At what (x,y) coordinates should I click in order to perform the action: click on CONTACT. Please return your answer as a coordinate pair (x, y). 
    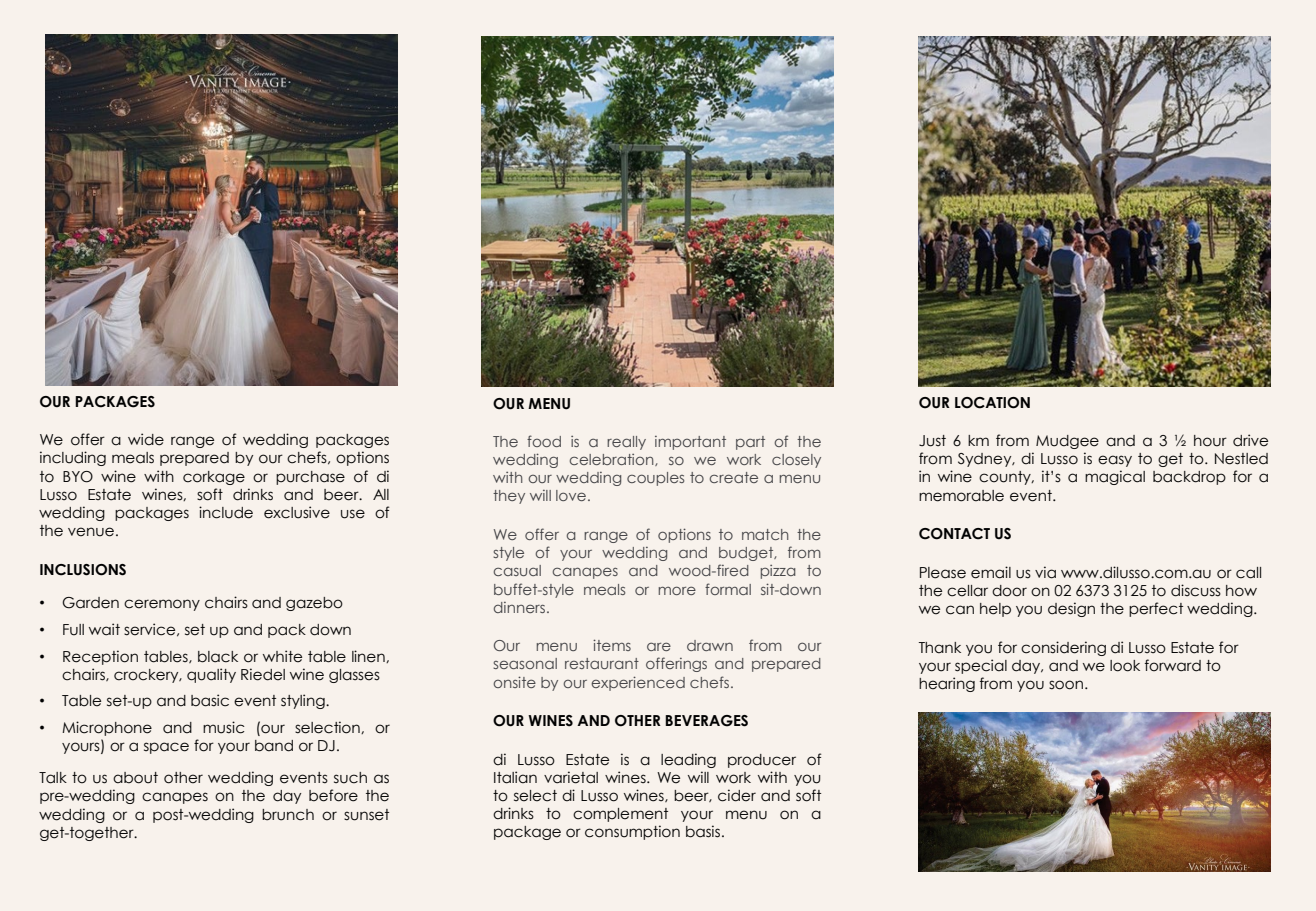
    Looking at the image, I should click on (954, 534).
